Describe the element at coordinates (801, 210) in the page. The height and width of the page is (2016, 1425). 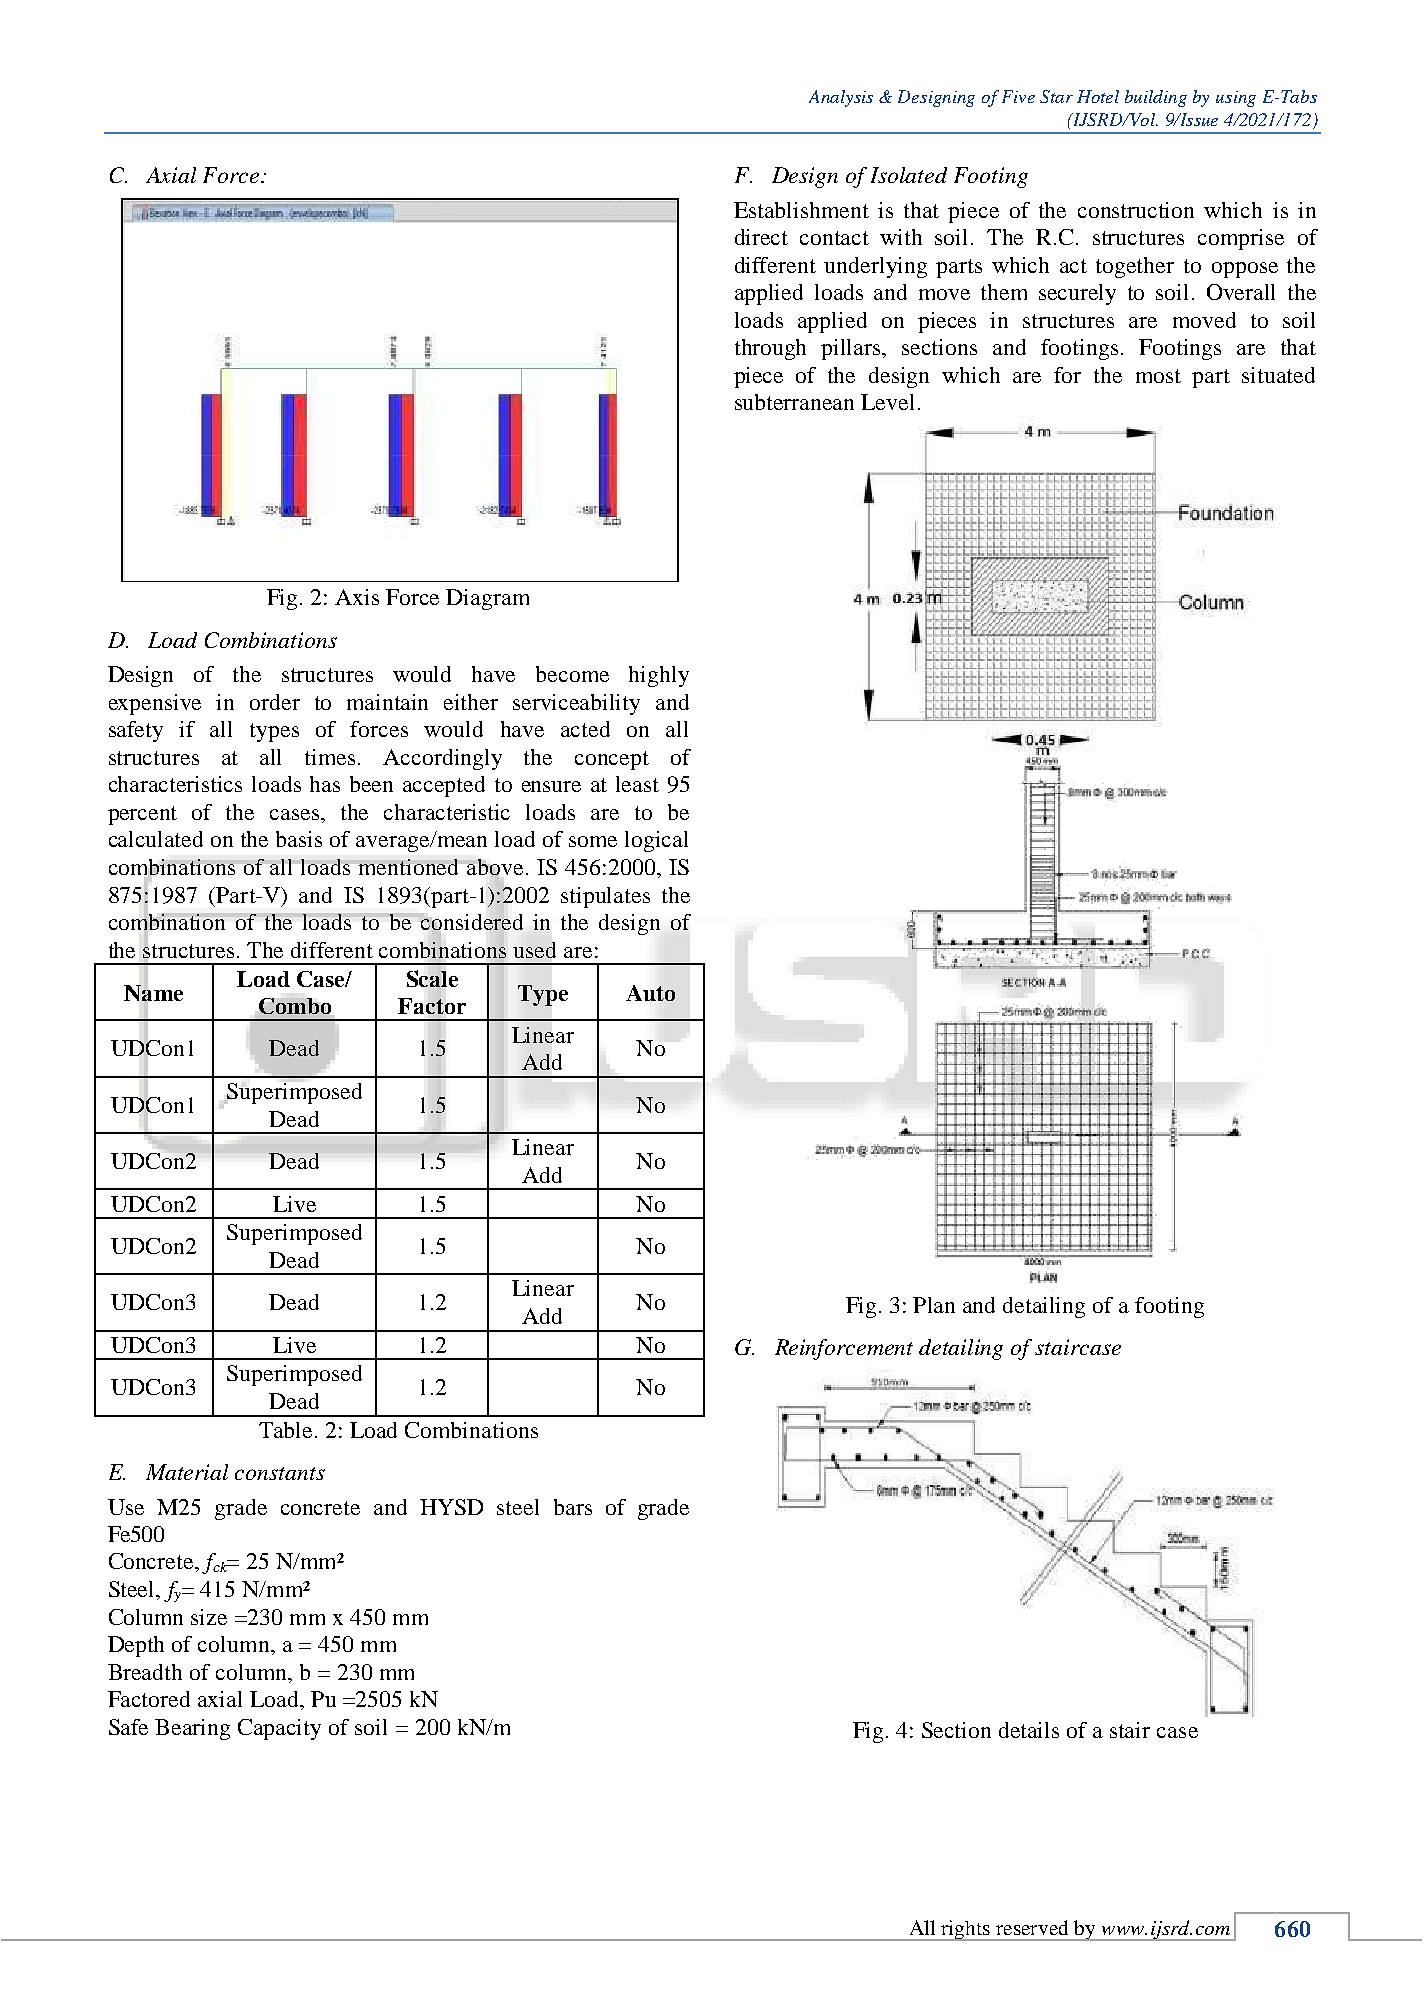
I see `Establishment` at that location.
